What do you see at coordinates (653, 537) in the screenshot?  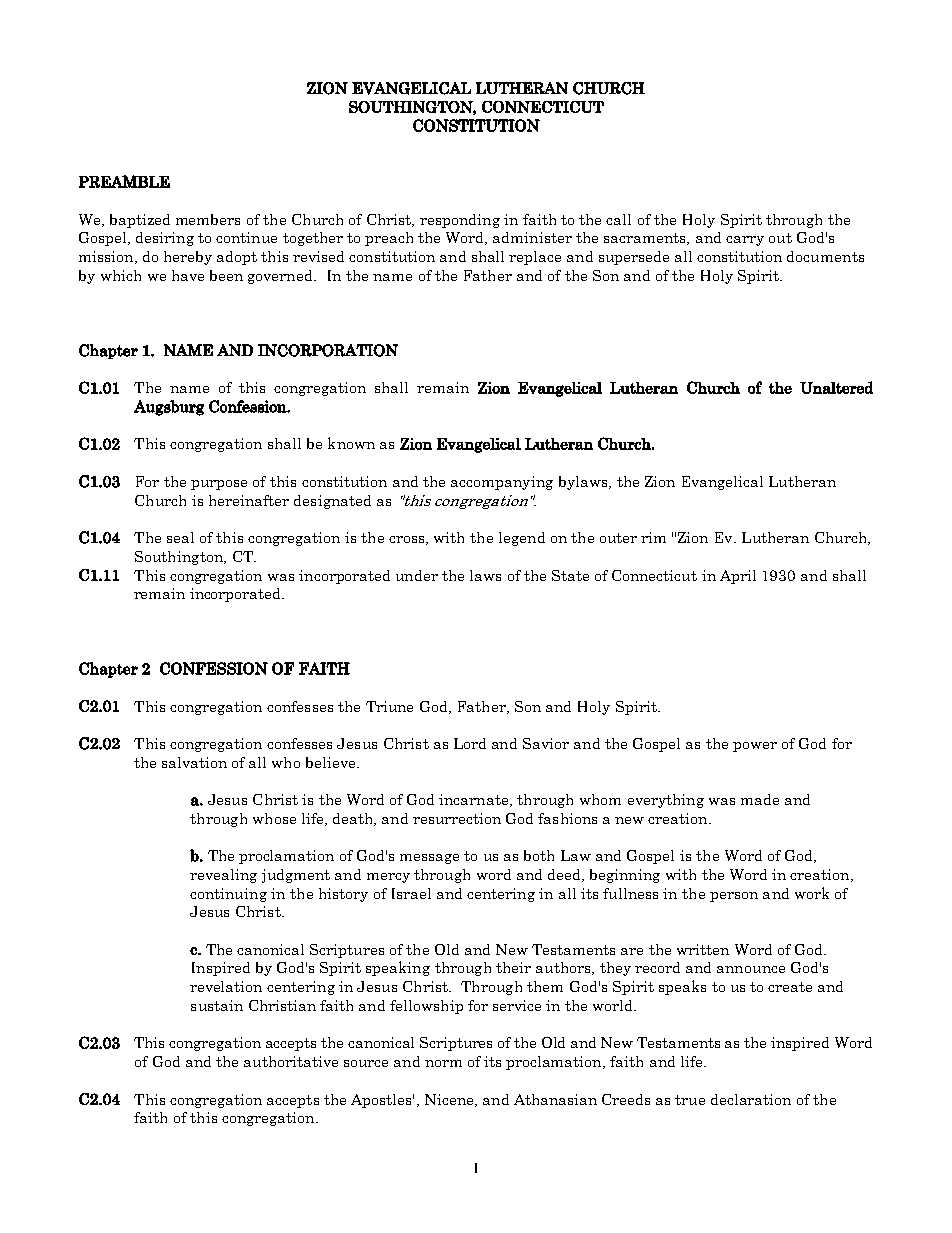 I see `rim` at bounding box center [653, 537].
